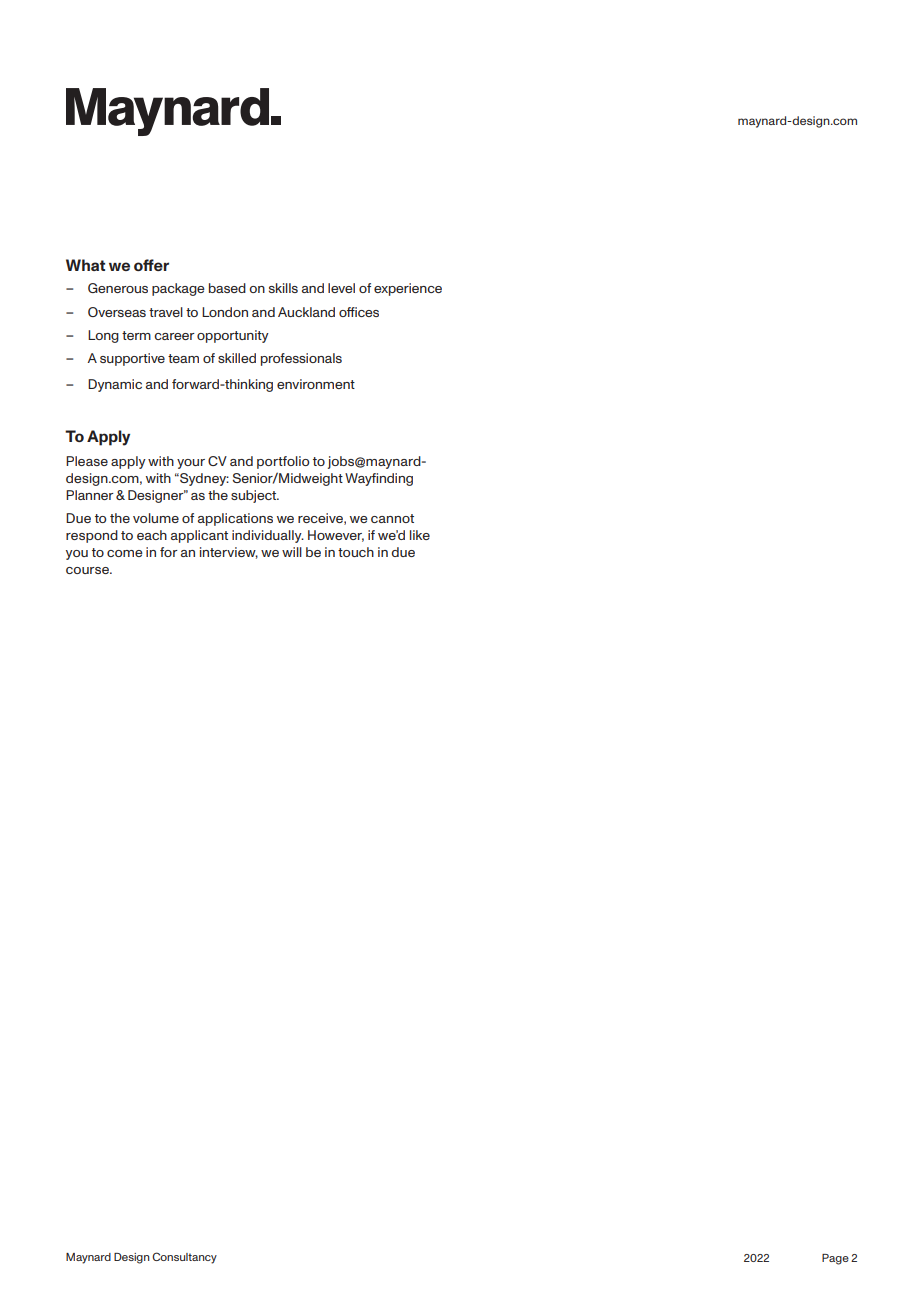 Image resolution: width=924 pixels, height=1308 pixels. What do you see at coordinates (408, 289) in the page?
I see `experience` at bounding box center [408, 289].
